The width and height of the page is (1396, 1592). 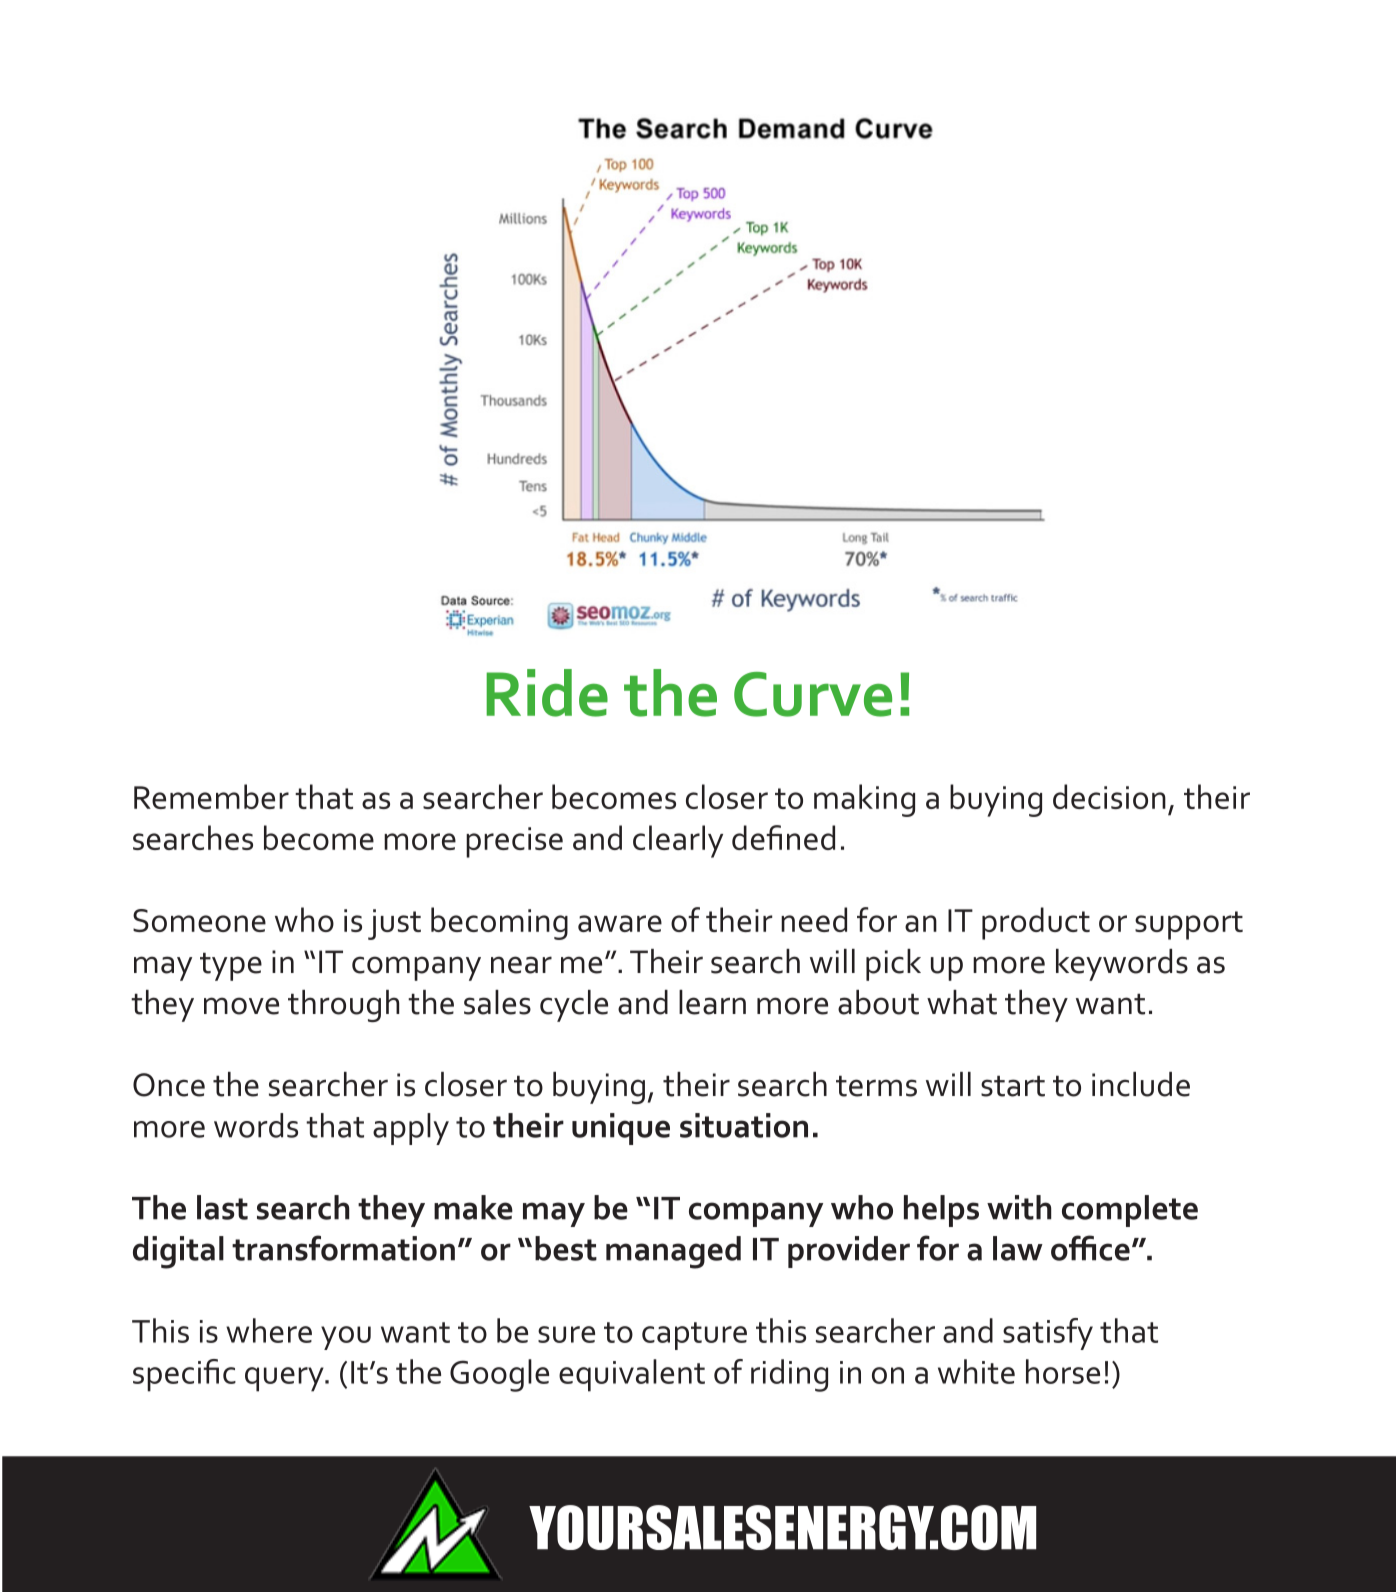 I want to click on query, so click(x=285, y=1379).
